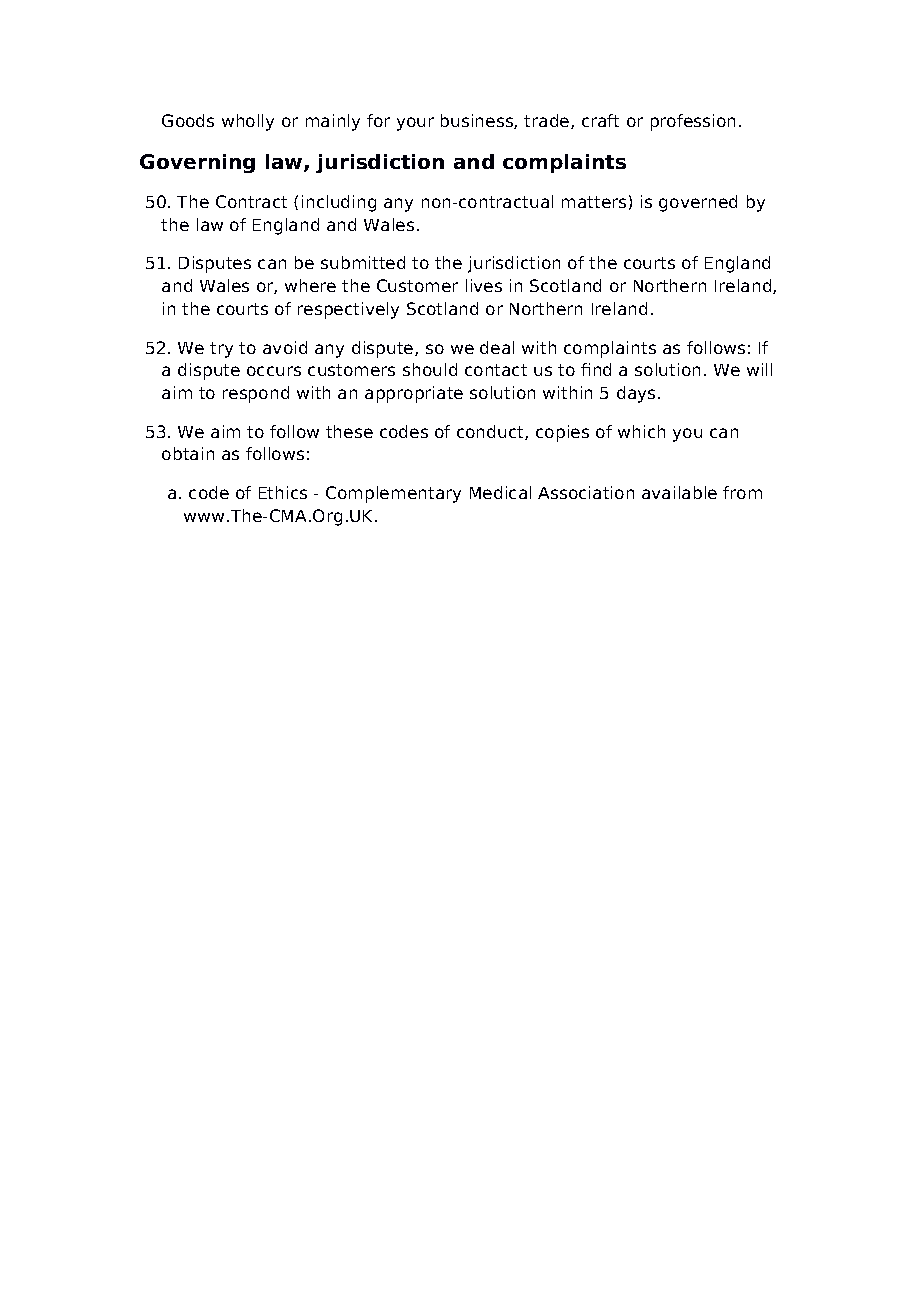 The image size is (924, 1308). Describe the element at coordinates (248, 122) in the screenshot. I see `wholly` at that location.
